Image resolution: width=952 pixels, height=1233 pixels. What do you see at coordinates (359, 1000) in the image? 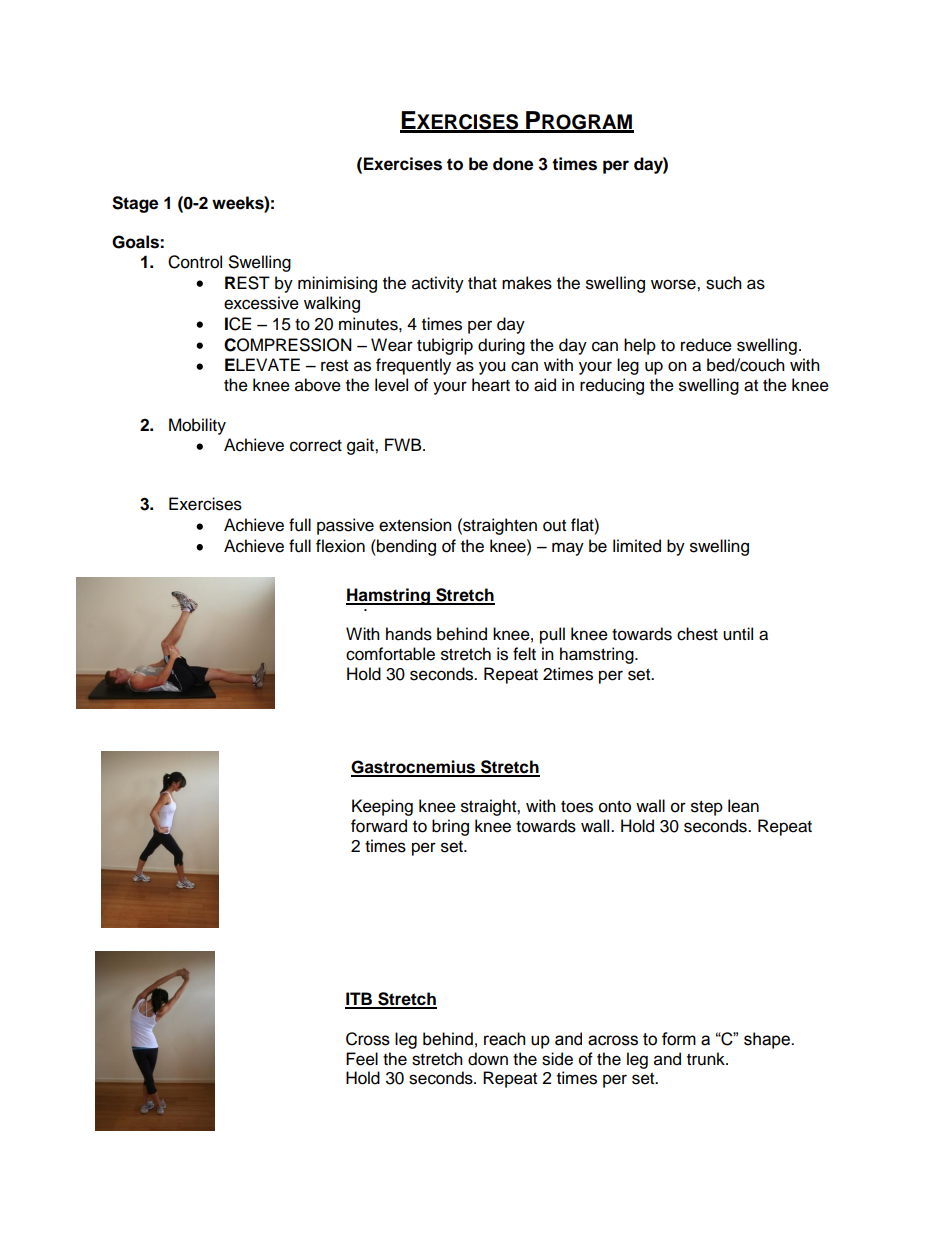
I see `ITB` at bounding box center [359, 1000].
